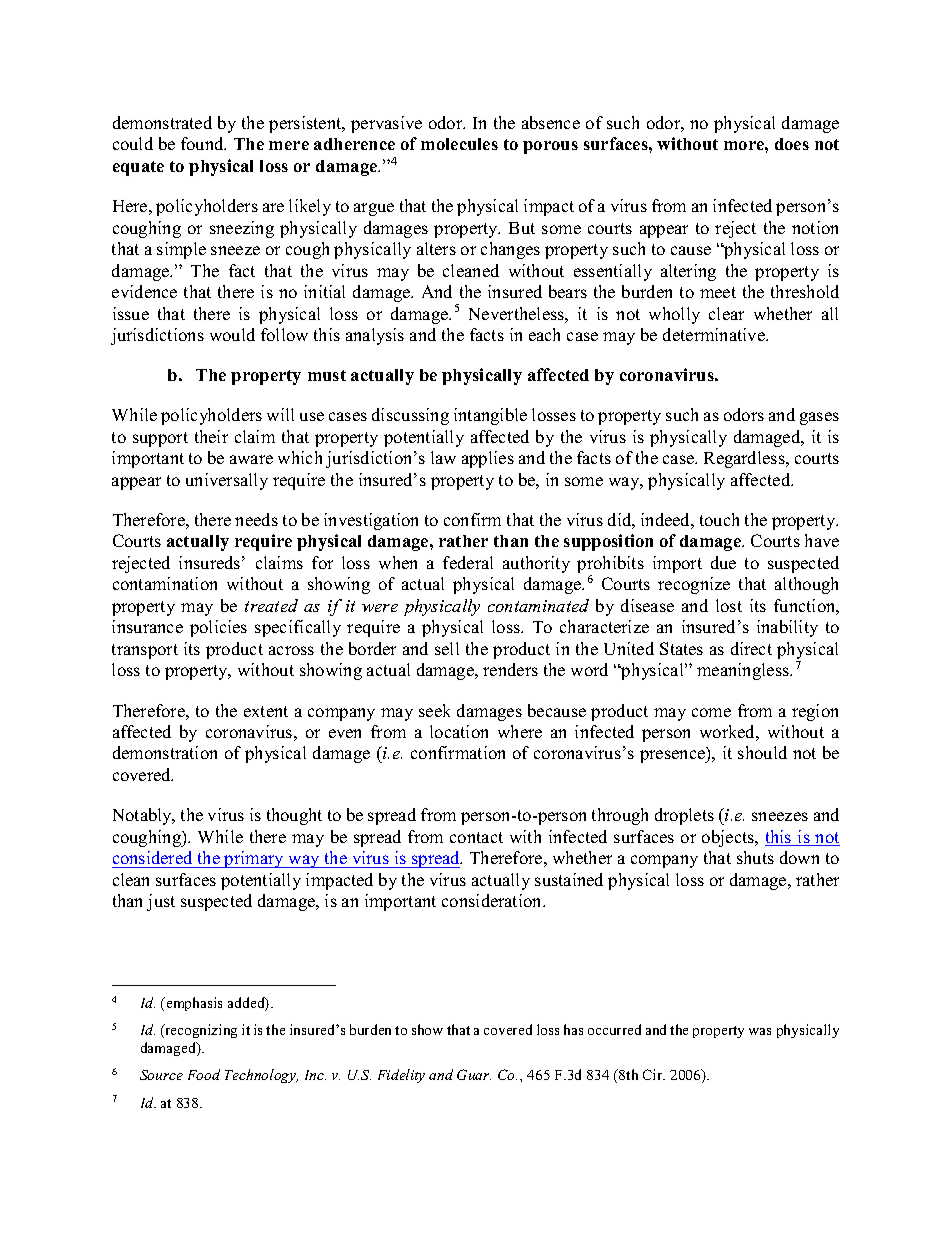  Describe the element at coordinates (792, 144) in the document. I see `does` at that location.
